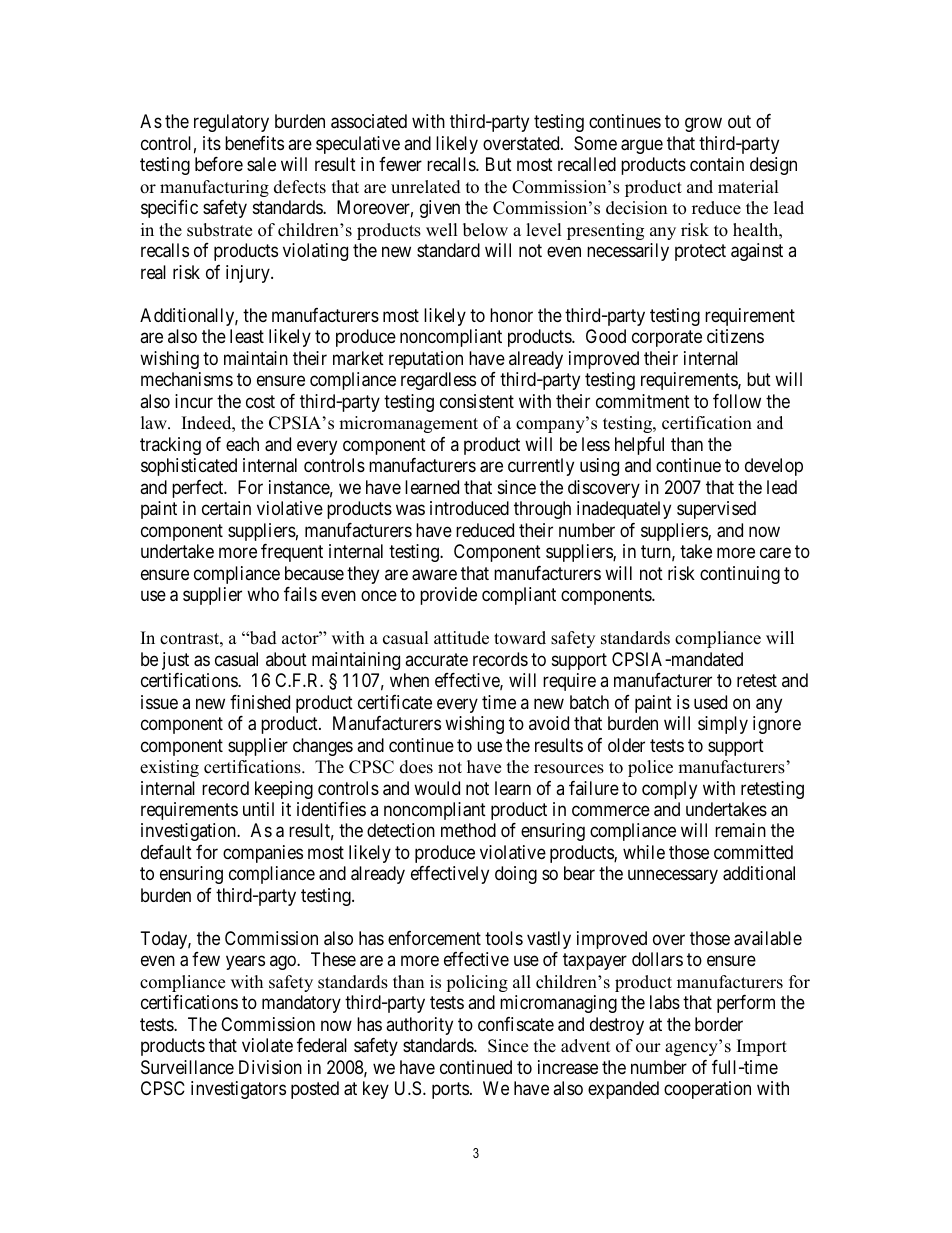 Image resolution: width=952 pixels, height=1233 pixels. I want to click on cooperation, so click(707, 1090).
